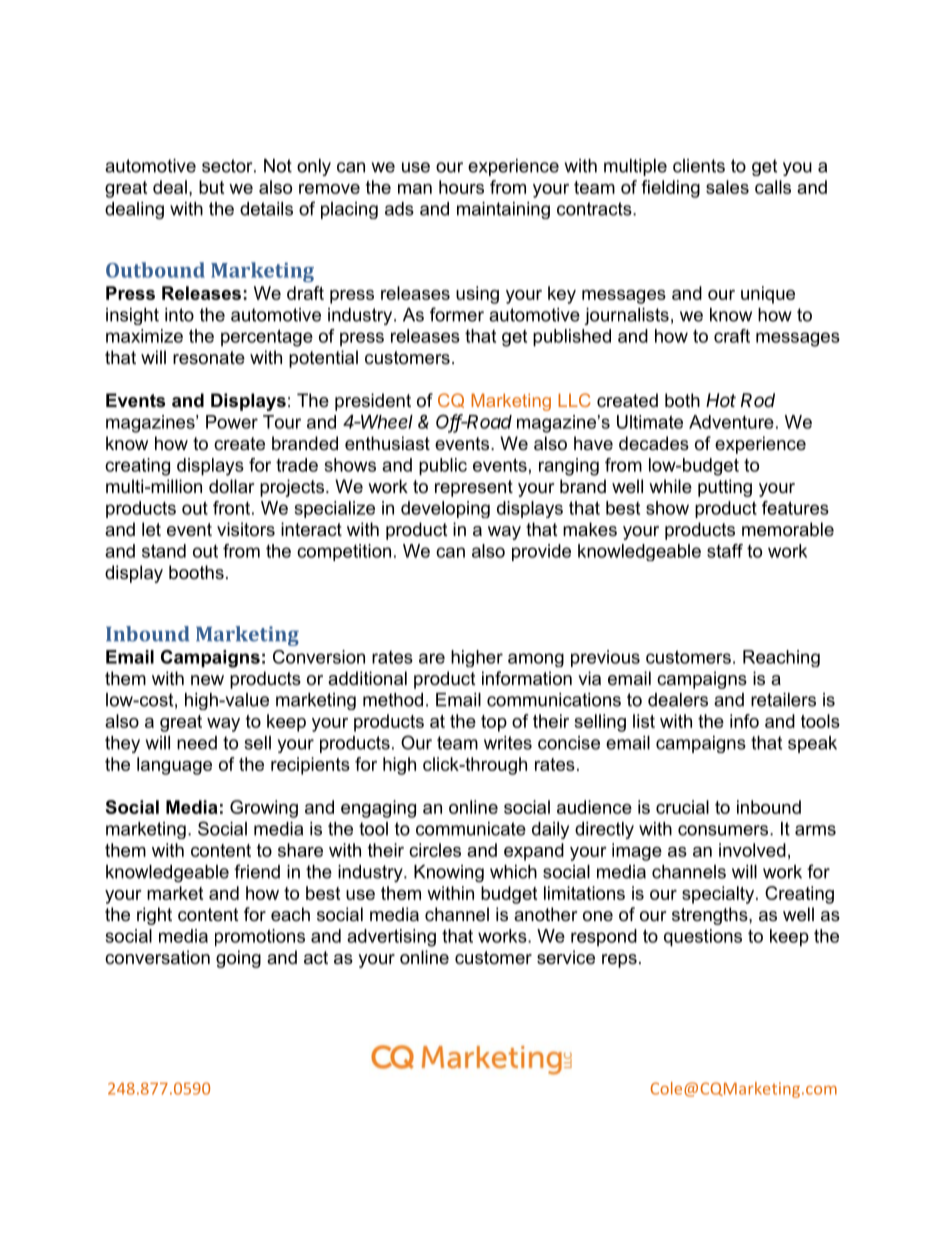 The height and width of the screenshot is (1233, 952). Describe the element at coordinates (494, 723) in the screenshot. I see `top` at that location.
